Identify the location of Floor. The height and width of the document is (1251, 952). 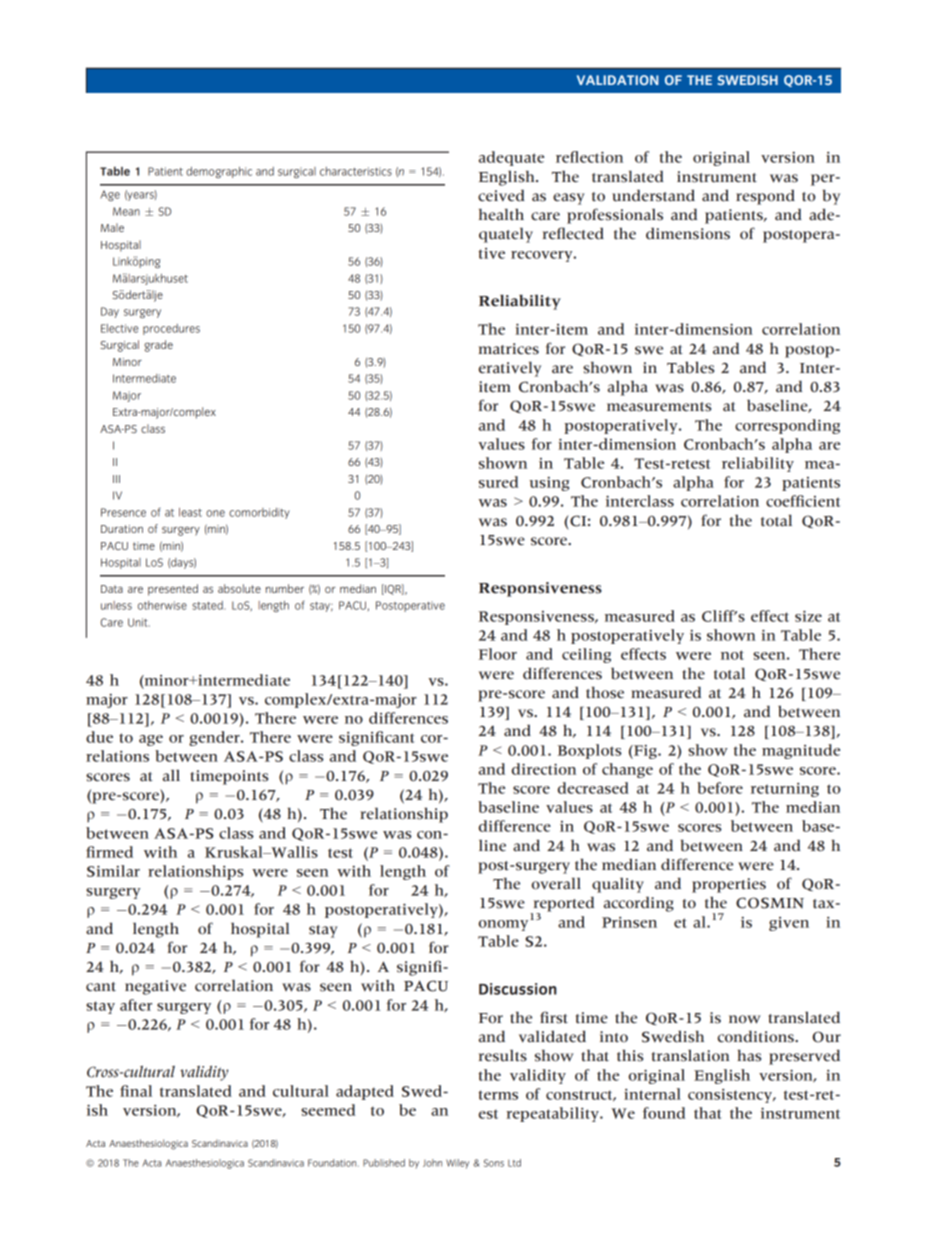
(498, 654).
